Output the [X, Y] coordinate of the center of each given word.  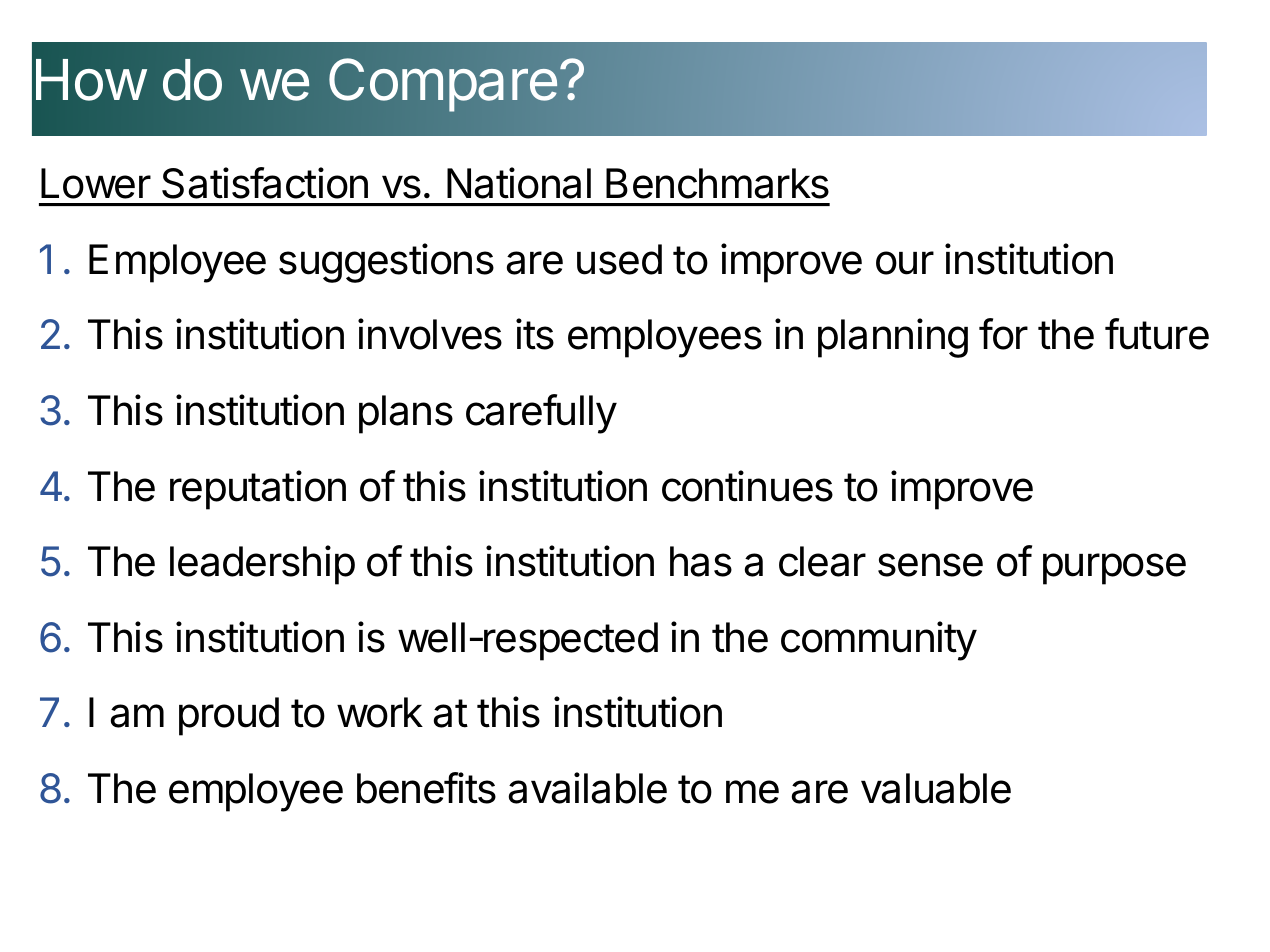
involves [430, 334]
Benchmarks [717, 183]
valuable [936, 788]
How [91, 80]
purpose [1114, 569]
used [619, 259]
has [701, 561]
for [1003, 334]
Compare [443, 85]
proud [229, 716]
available [588, 788]
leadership [262, 565]
